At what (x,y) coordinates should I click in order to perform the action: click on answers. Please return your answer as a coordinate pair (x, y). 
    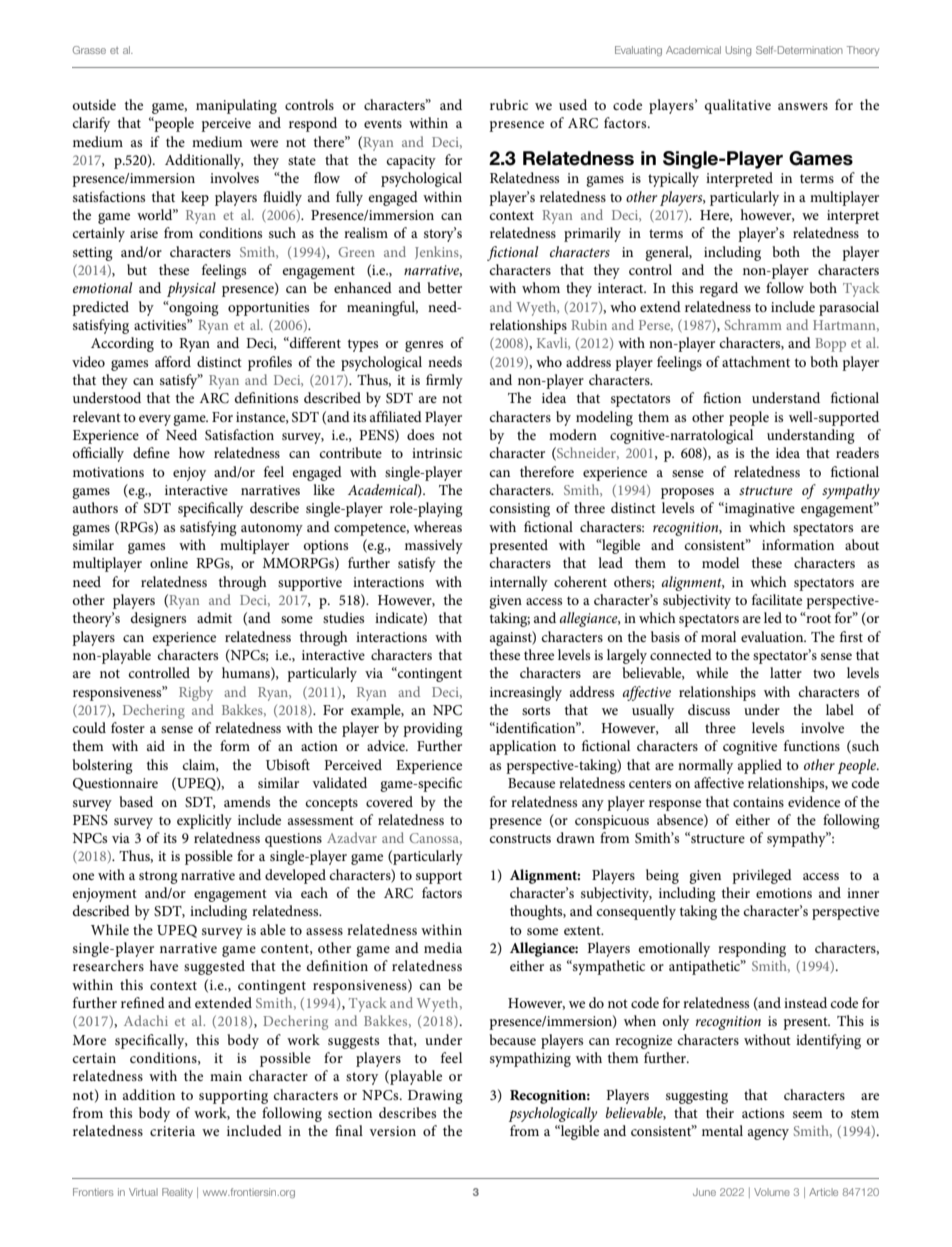
    Looking at the image, I should click on (803, 106).
